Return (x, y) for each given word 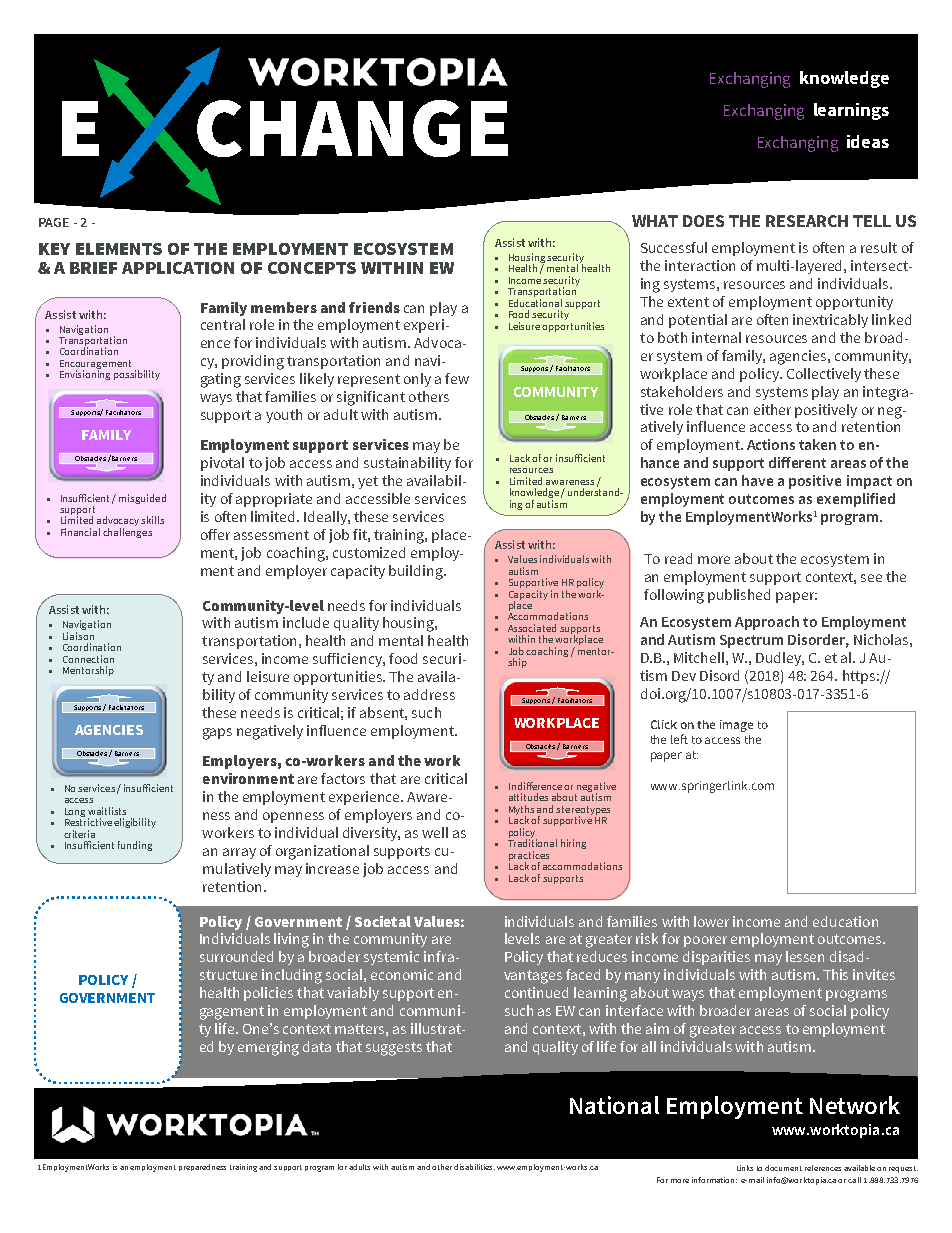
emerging (268, 1048)
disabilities (474, 1167)
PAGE (54, 222)
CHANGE (352, 128)
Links (745, 1168)
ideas (868, 141)
